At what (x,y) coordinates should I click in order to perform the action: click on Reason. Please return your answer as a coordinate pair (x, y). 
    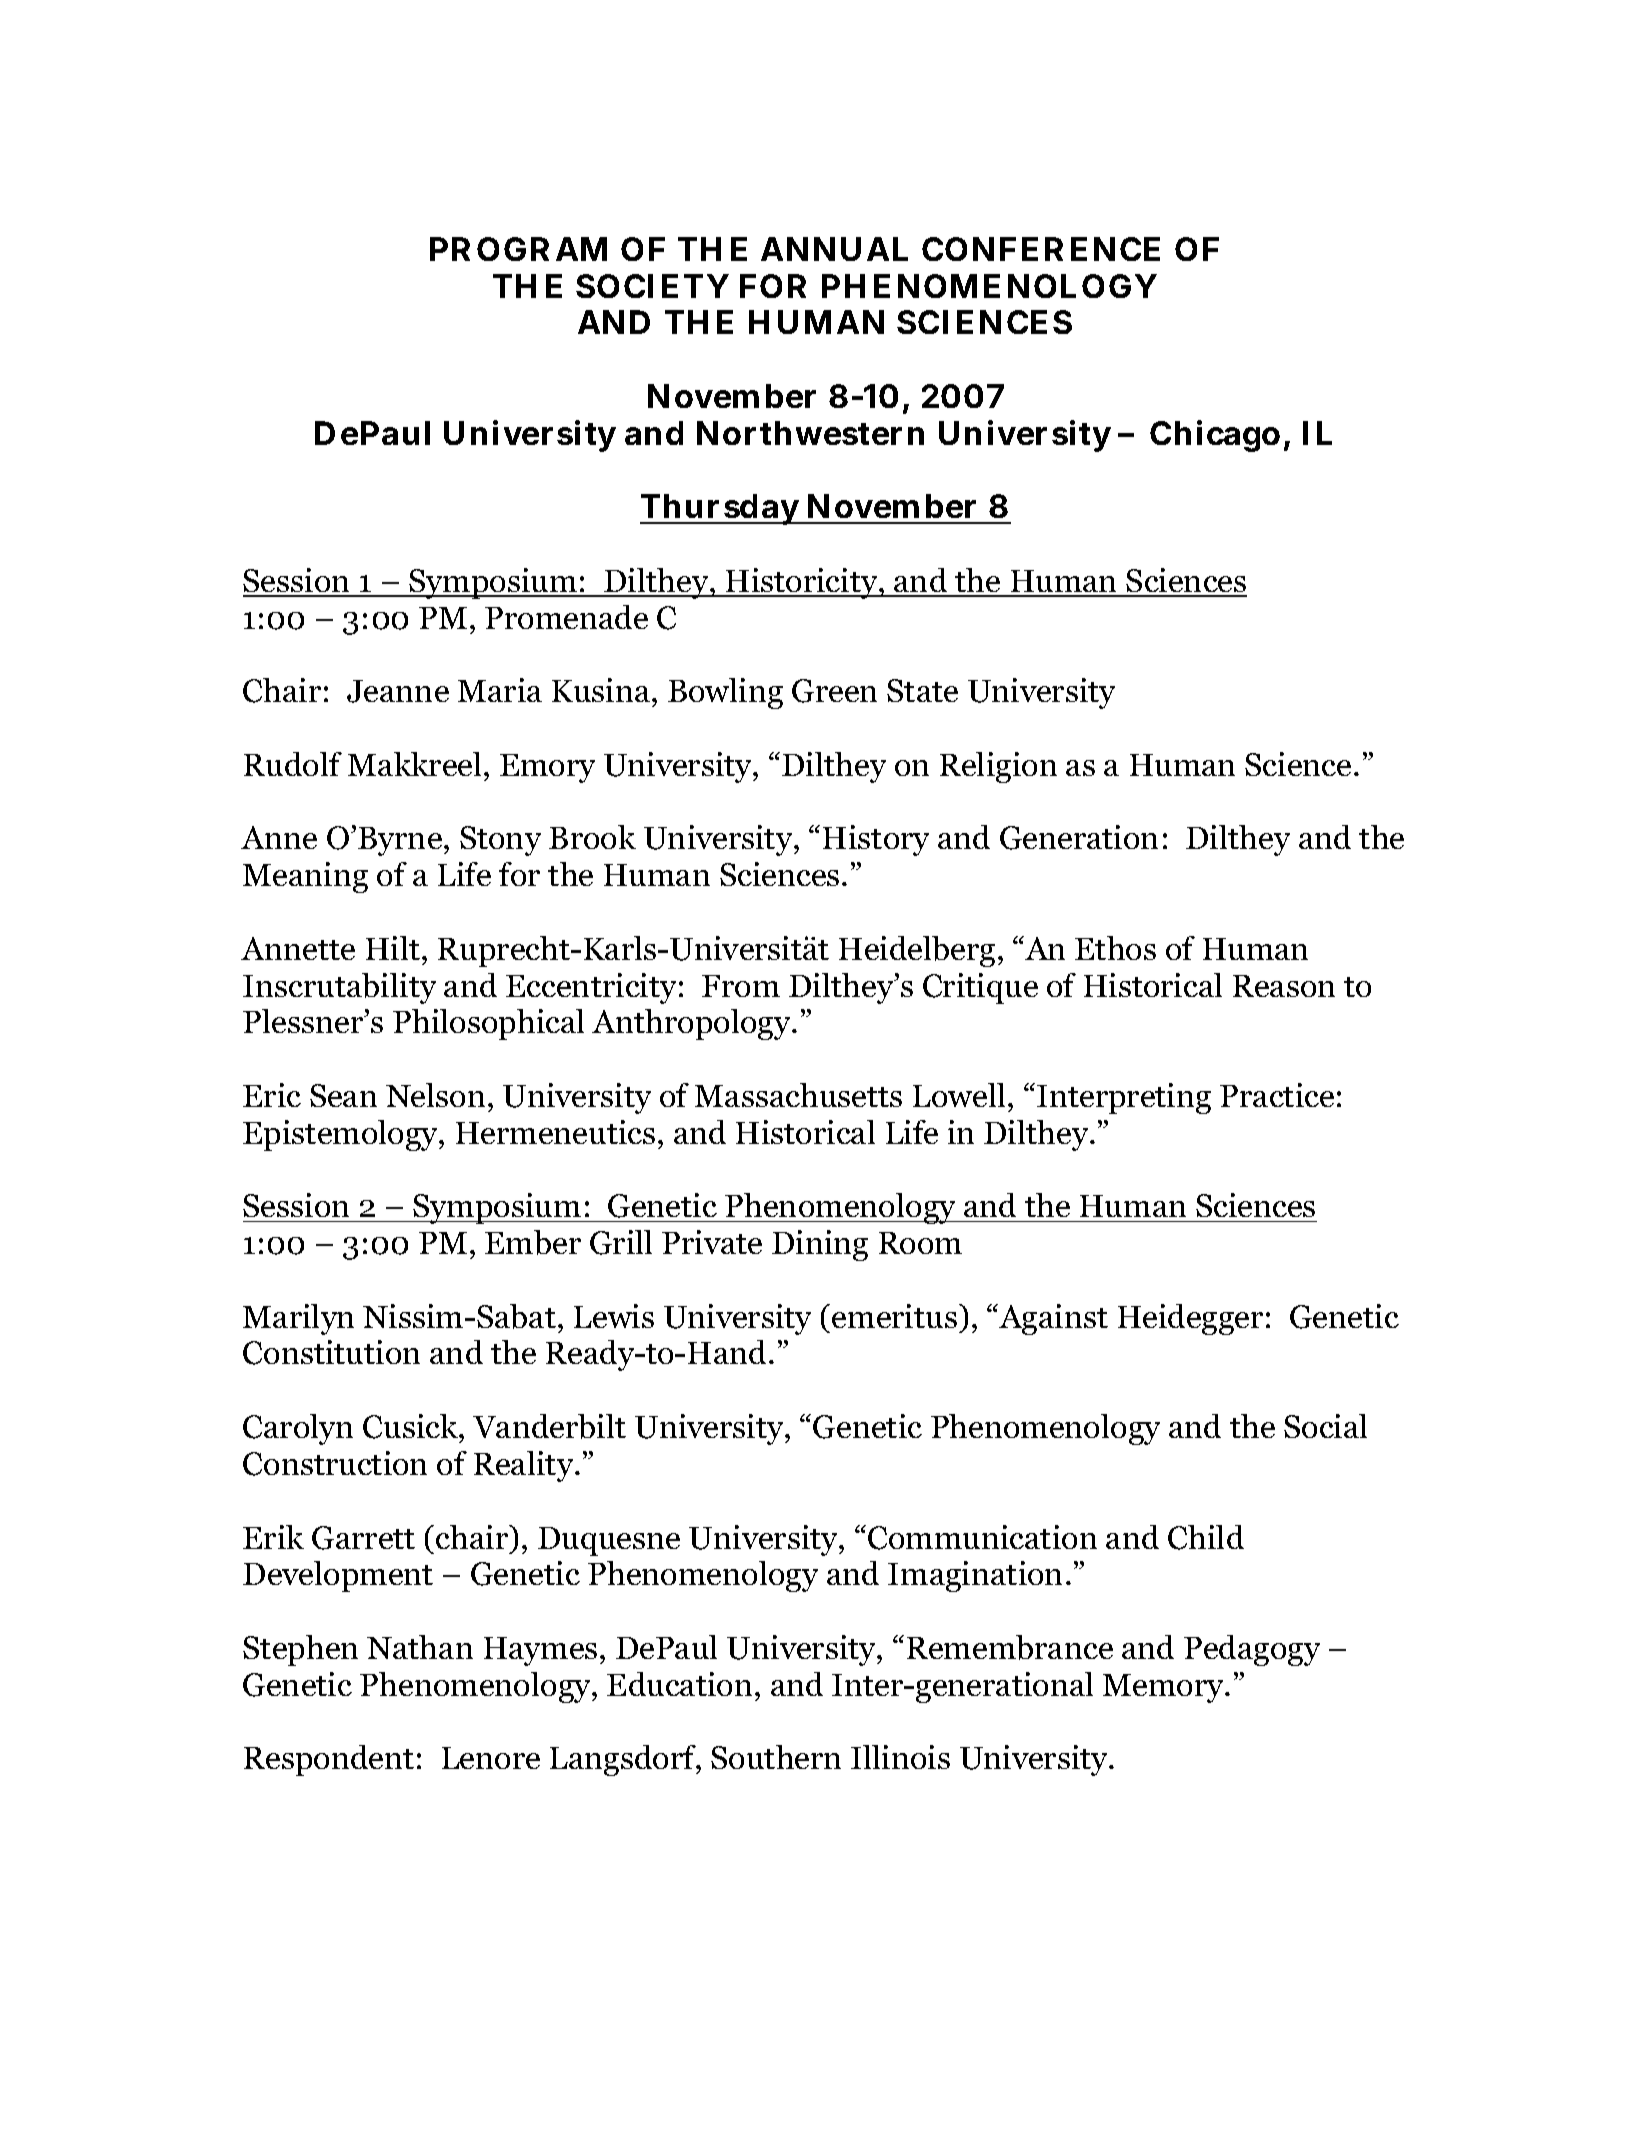
    Looking at the image, I should click on (1284, 986).
